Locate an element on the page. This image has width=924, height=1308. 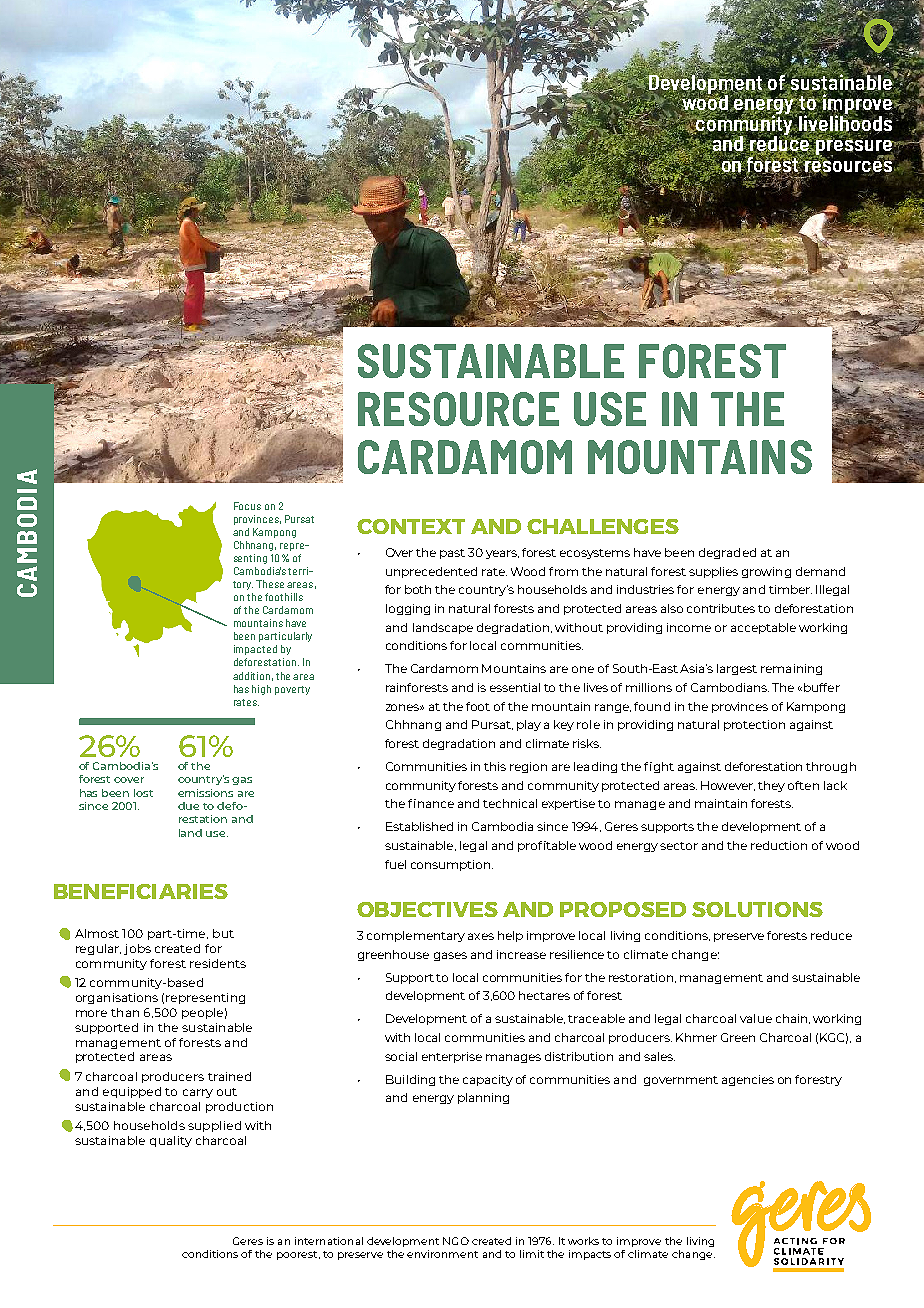
high is located at coordinates (261, 690).
